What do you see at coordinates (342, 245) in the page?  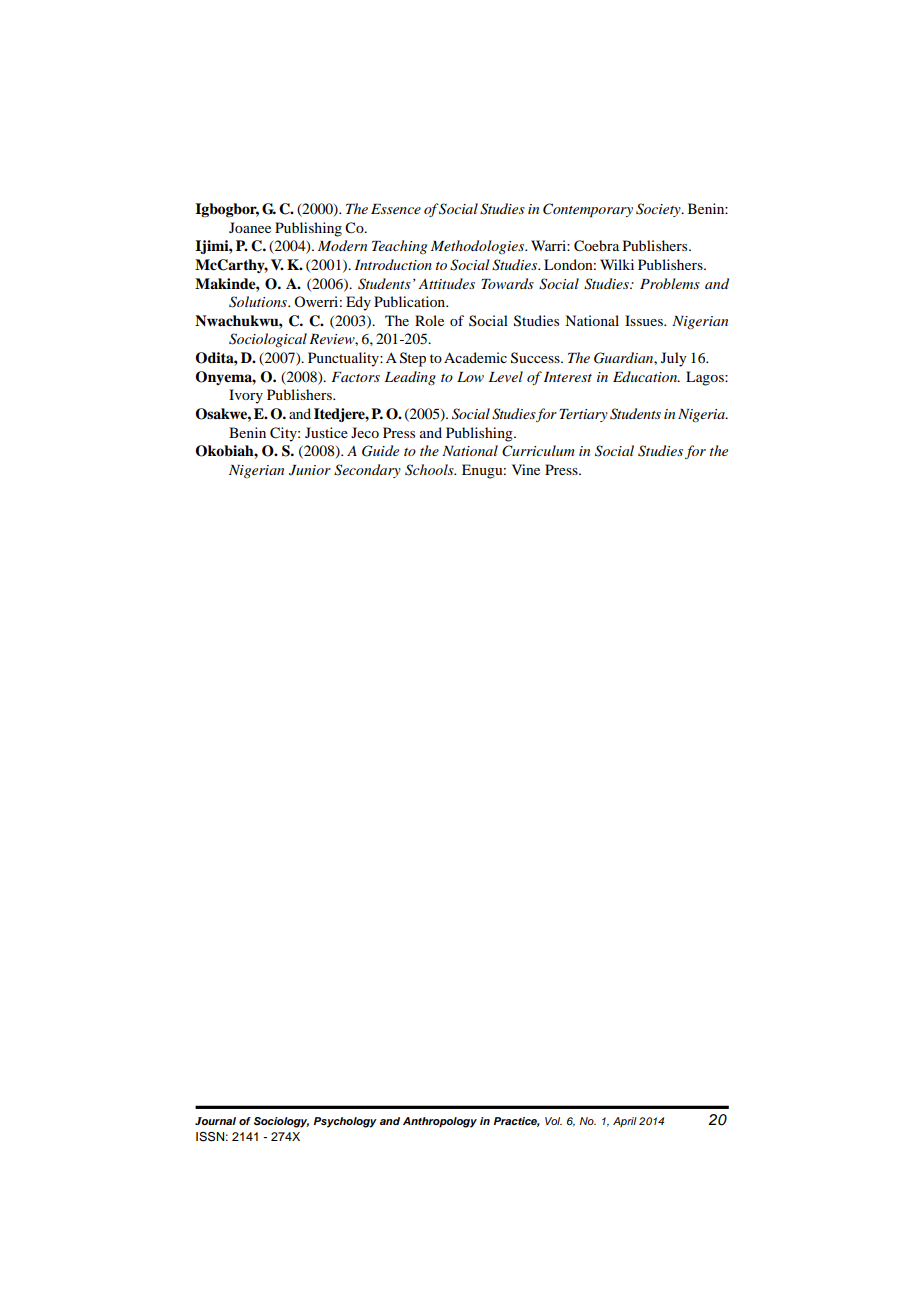 I see `Modern` at bounding box center [342, 245].
